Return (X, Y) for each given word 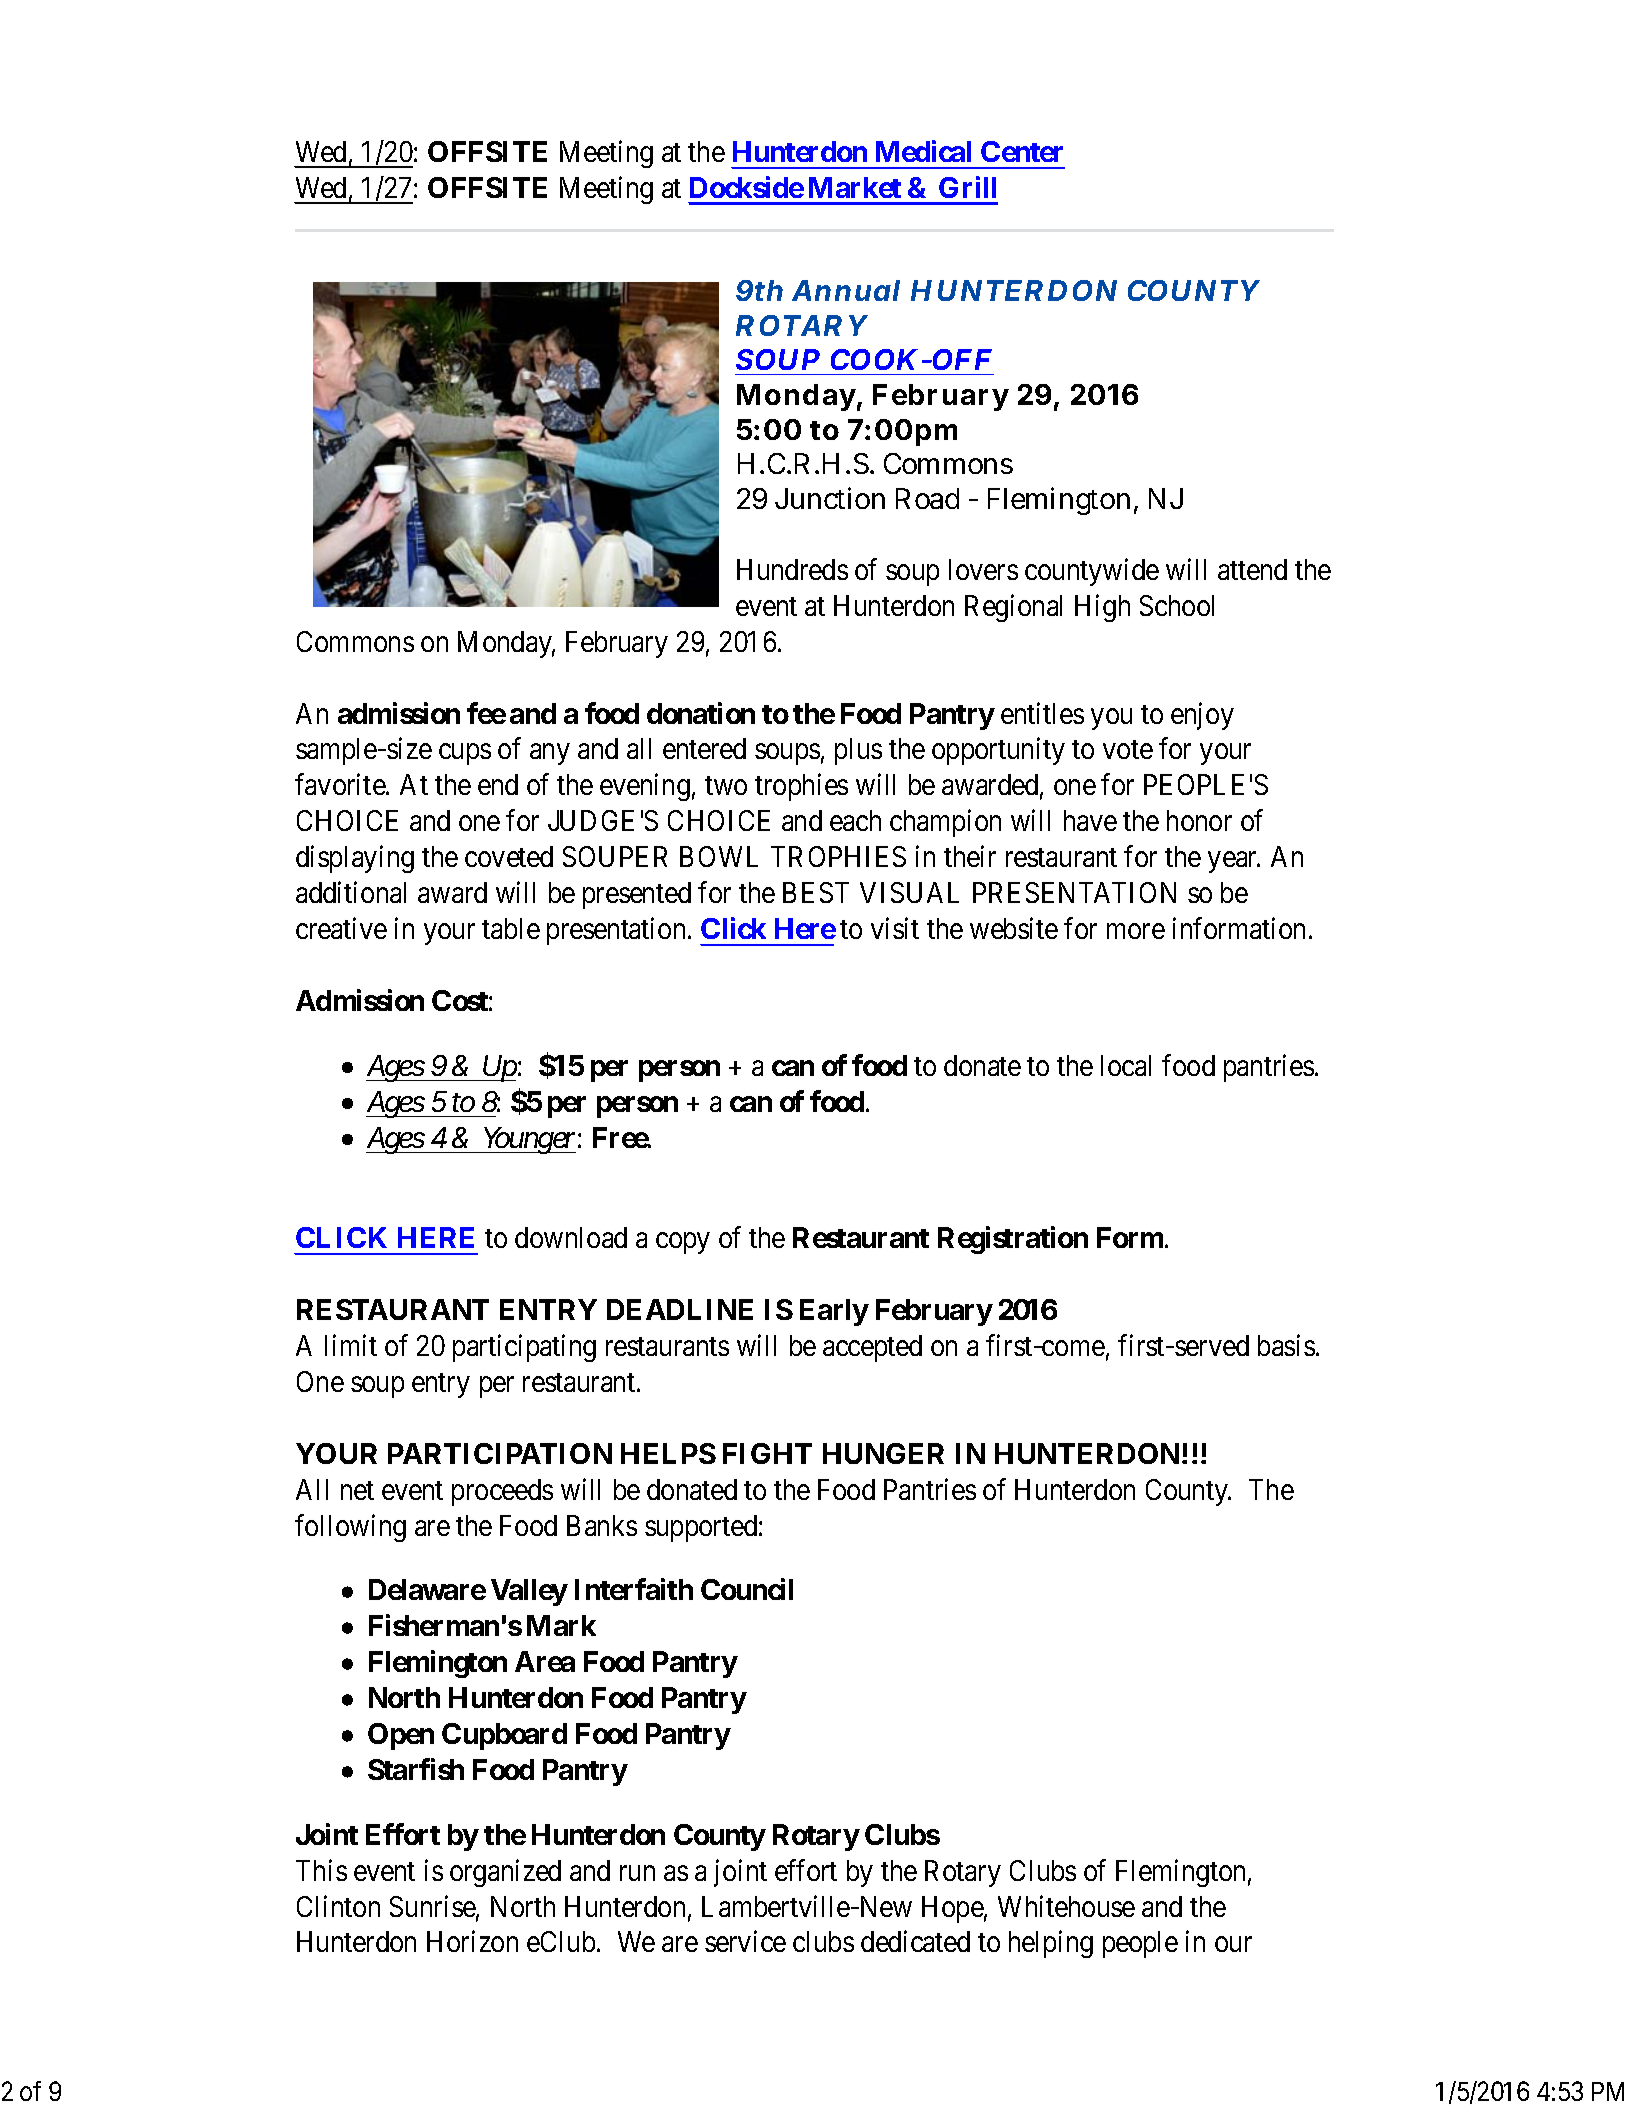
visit (895, 928)
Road (927, 498)
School (1177, 605)
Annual (846, 290)
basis (1286, 1345)
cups (465, 754)
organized (505, 1873)
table (511, 928)
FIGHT (767, 1453)
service (745, 1941)
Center (1022, 151)
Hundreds (792, 569)
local (1126, 1065)
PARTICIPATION (500, 1453)
